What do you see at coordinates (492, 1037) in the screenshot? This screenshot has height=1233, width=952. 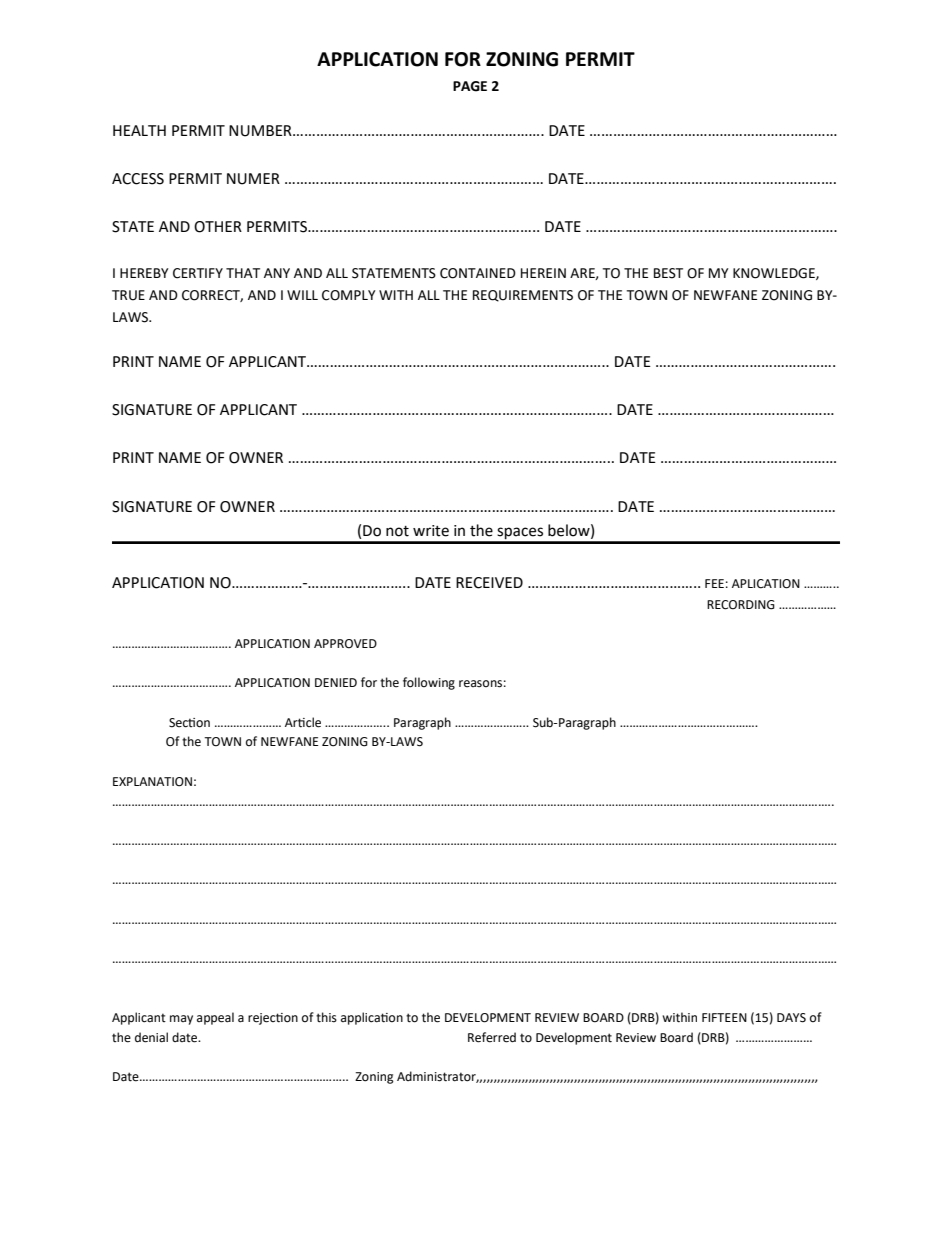 I see `Referred` at bounding box center [492, 1037].
